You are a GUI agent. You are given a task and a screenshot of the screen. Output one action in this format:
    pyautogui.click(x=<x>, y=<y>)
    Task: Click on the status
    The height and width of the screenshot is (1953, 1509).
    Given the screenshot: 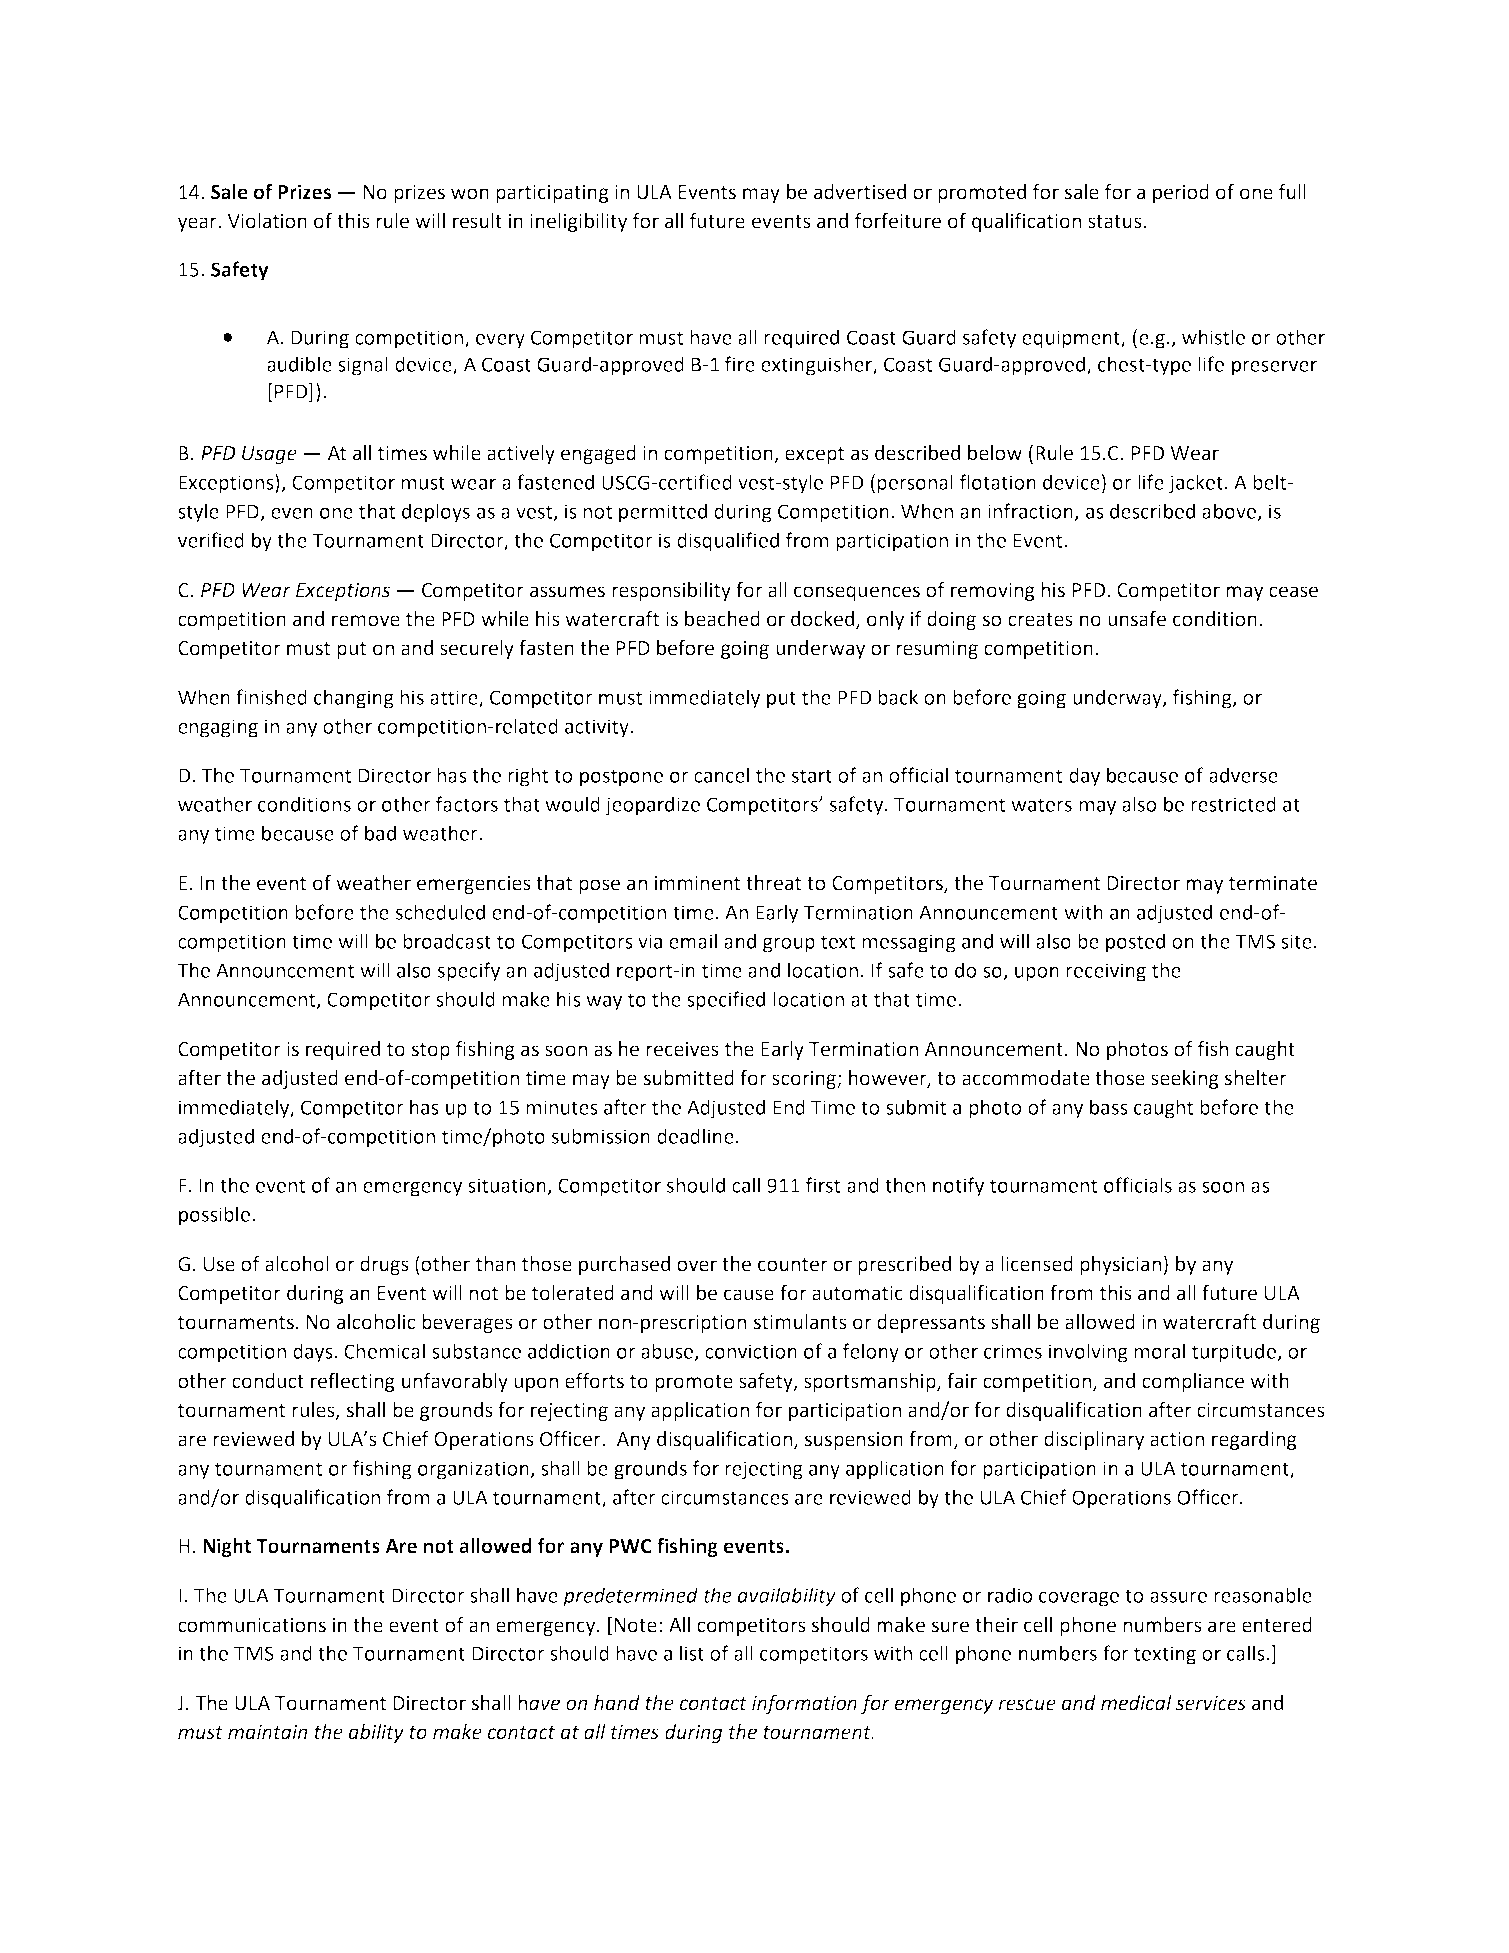 What is the action you would take?
    pyautogui.click(x=1116, y=222)
